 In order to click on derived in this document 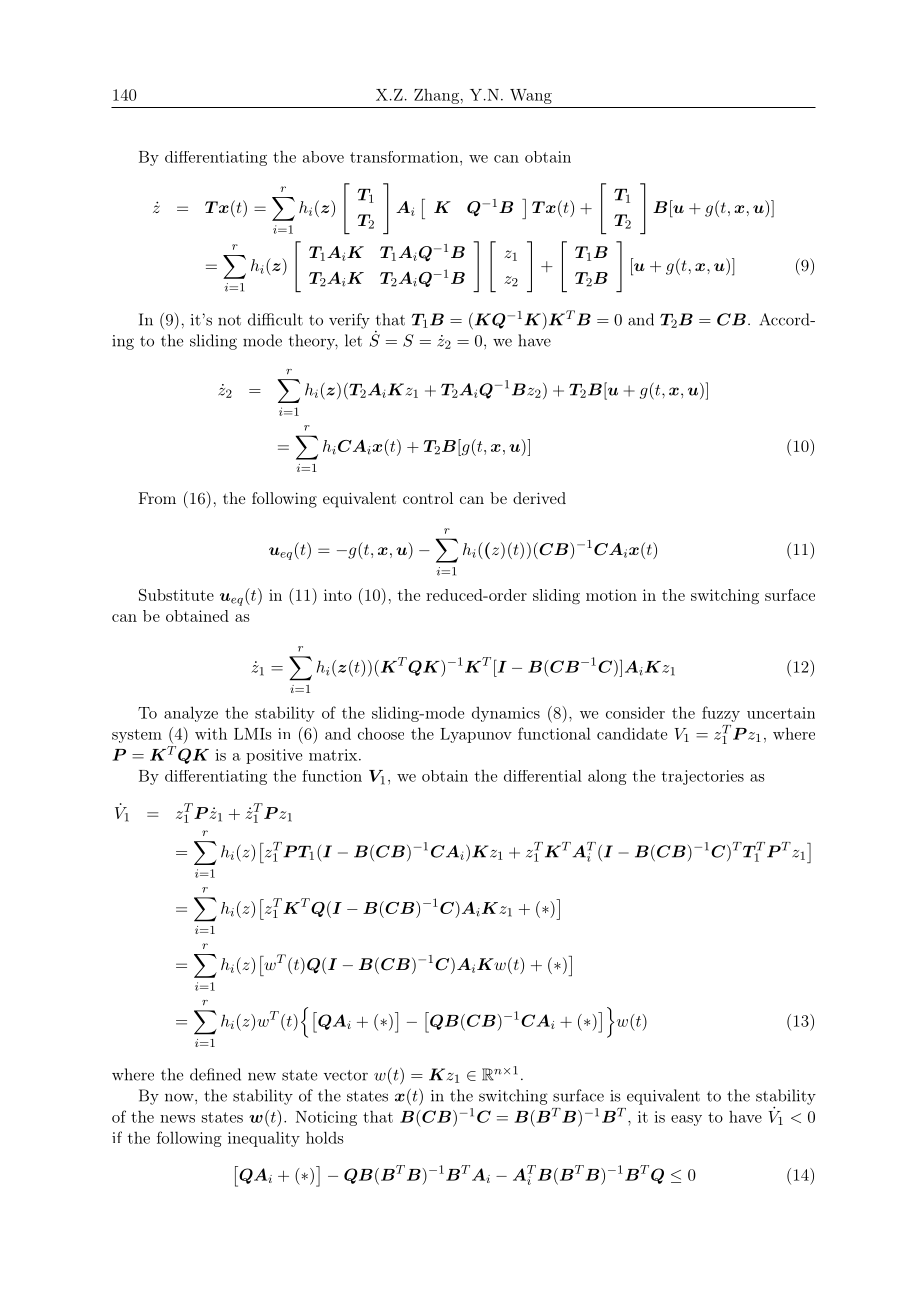, I will do `click(539, 498)`.
